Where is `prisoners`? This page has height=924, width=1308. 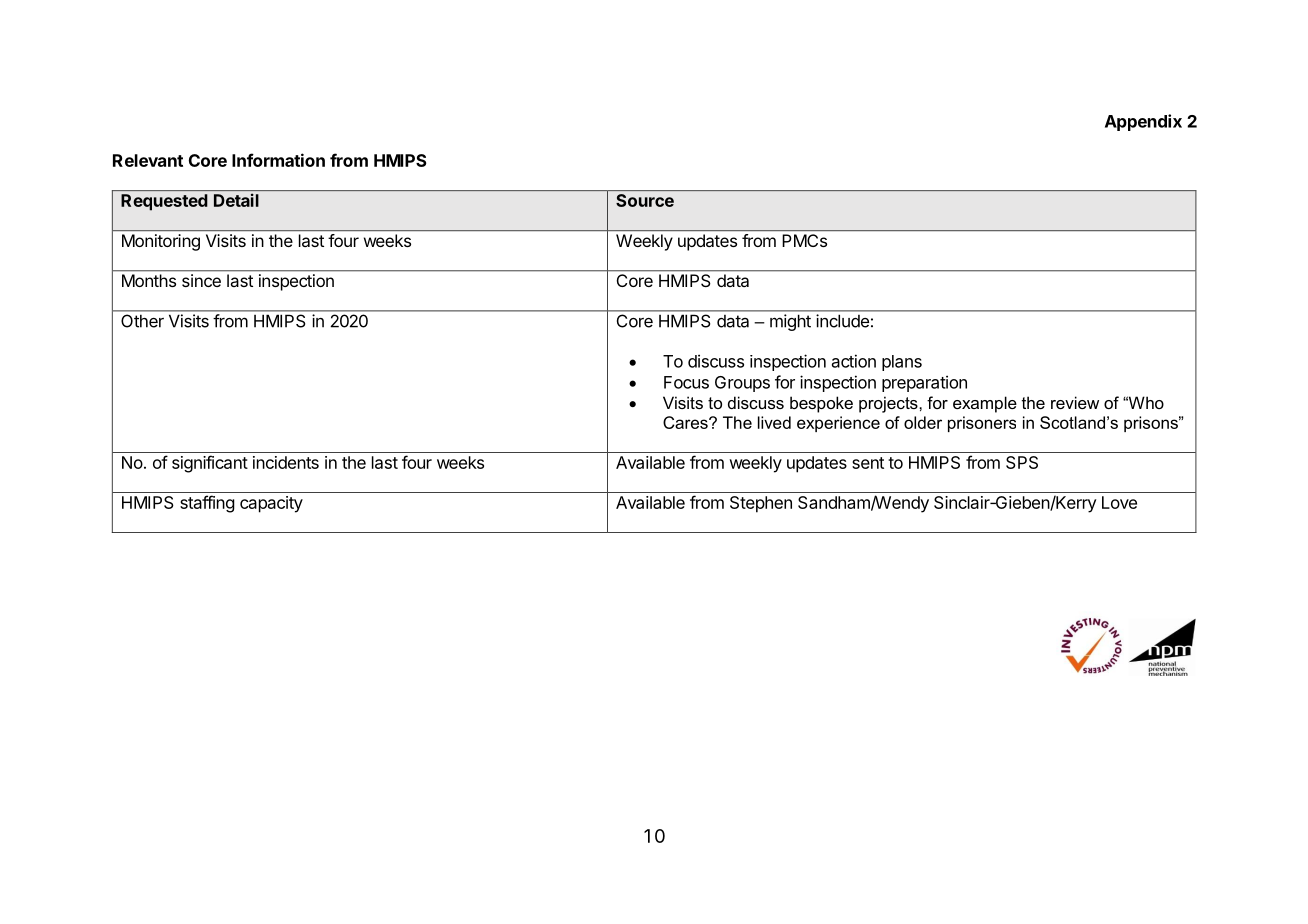 prisoners is located at coordinates (982, 424).
